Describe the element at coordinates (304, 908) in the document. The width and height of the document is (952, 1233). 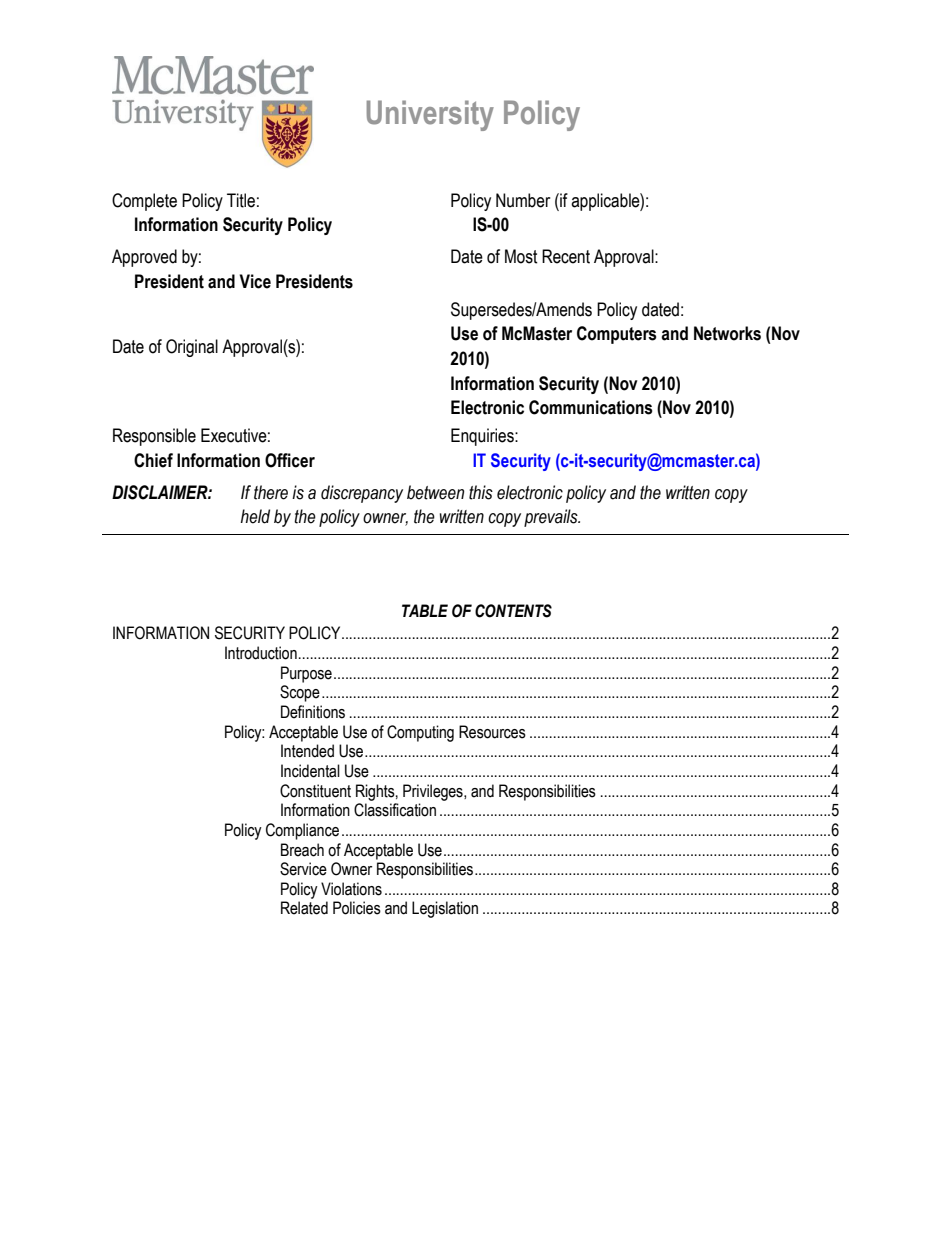
I see `Related` at that location.
